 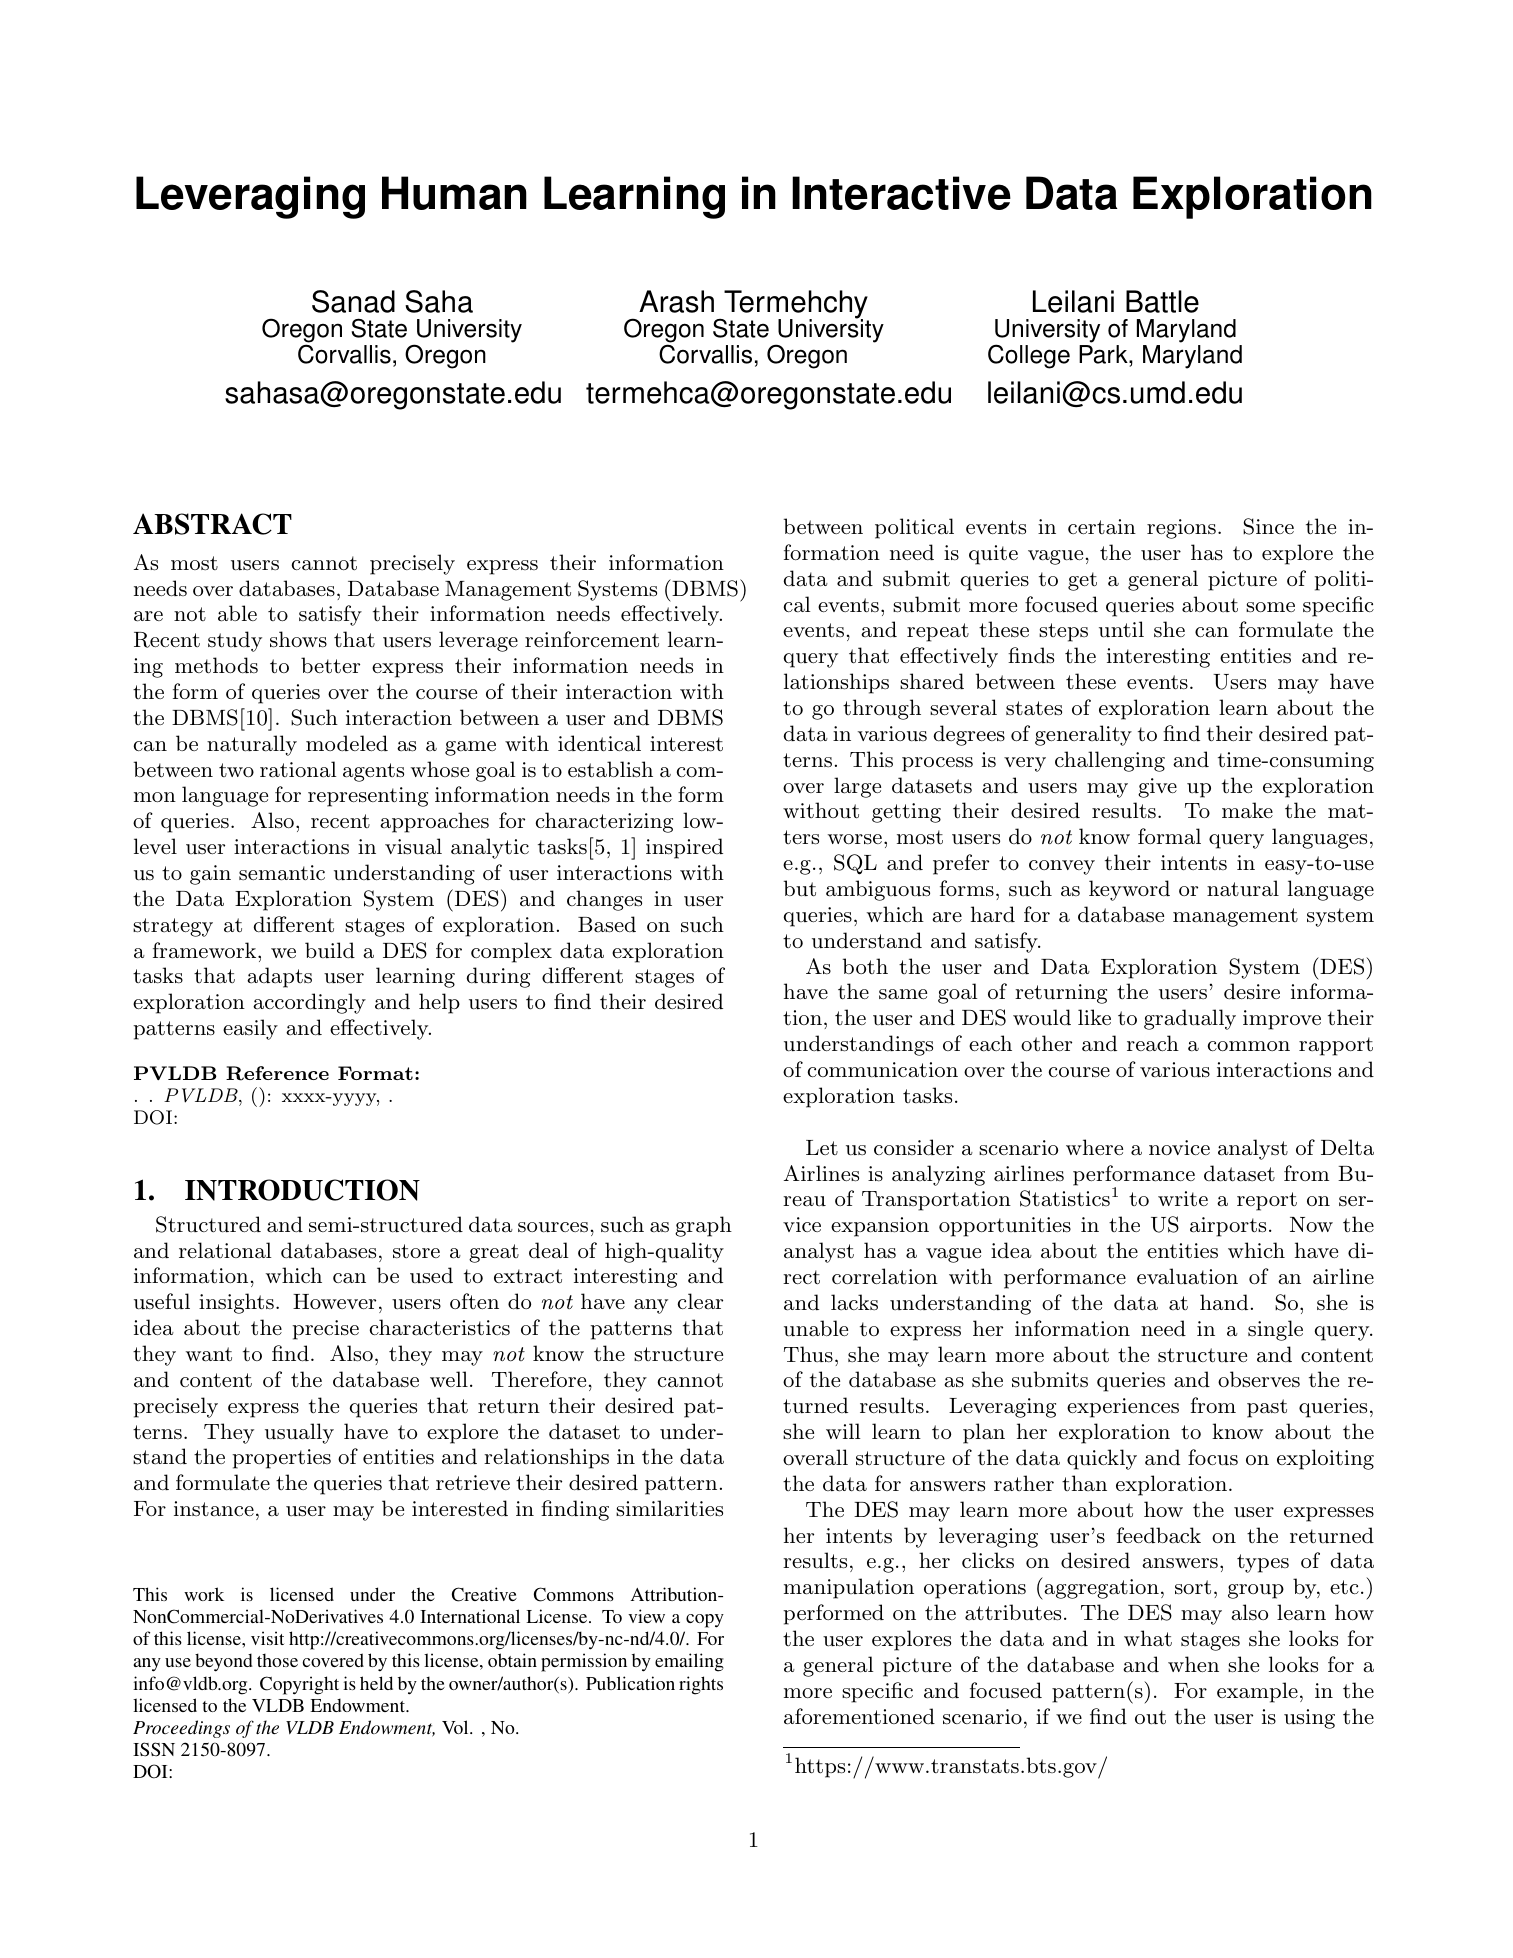 I want to click on those, so click(x=277, y=1660).
